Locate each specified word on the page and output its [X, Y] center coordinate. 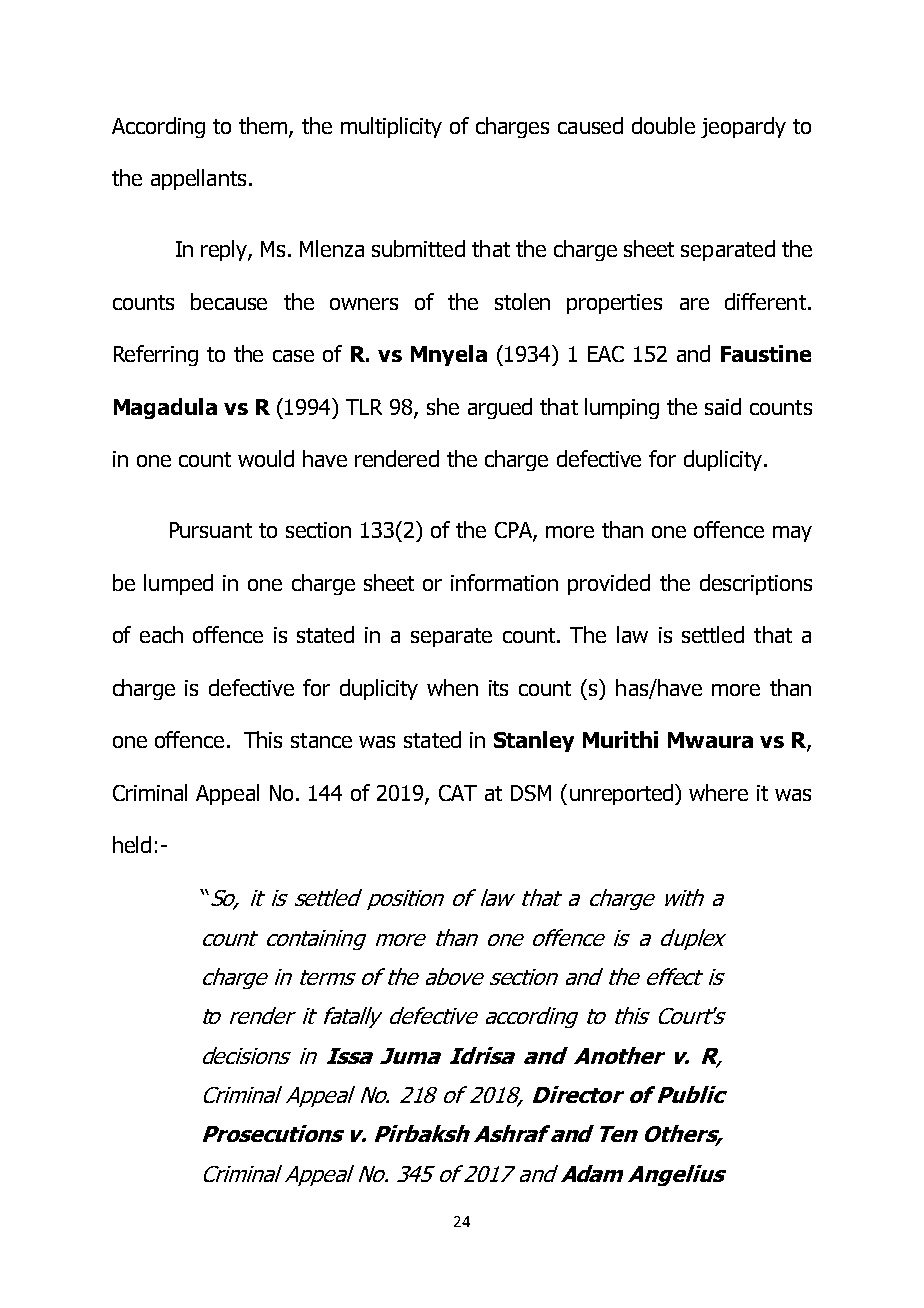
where [718, 792]
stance [321, 740]
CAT [458, 793]
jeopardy [743, 127]
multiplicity [391, 127]
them [263, 125]
